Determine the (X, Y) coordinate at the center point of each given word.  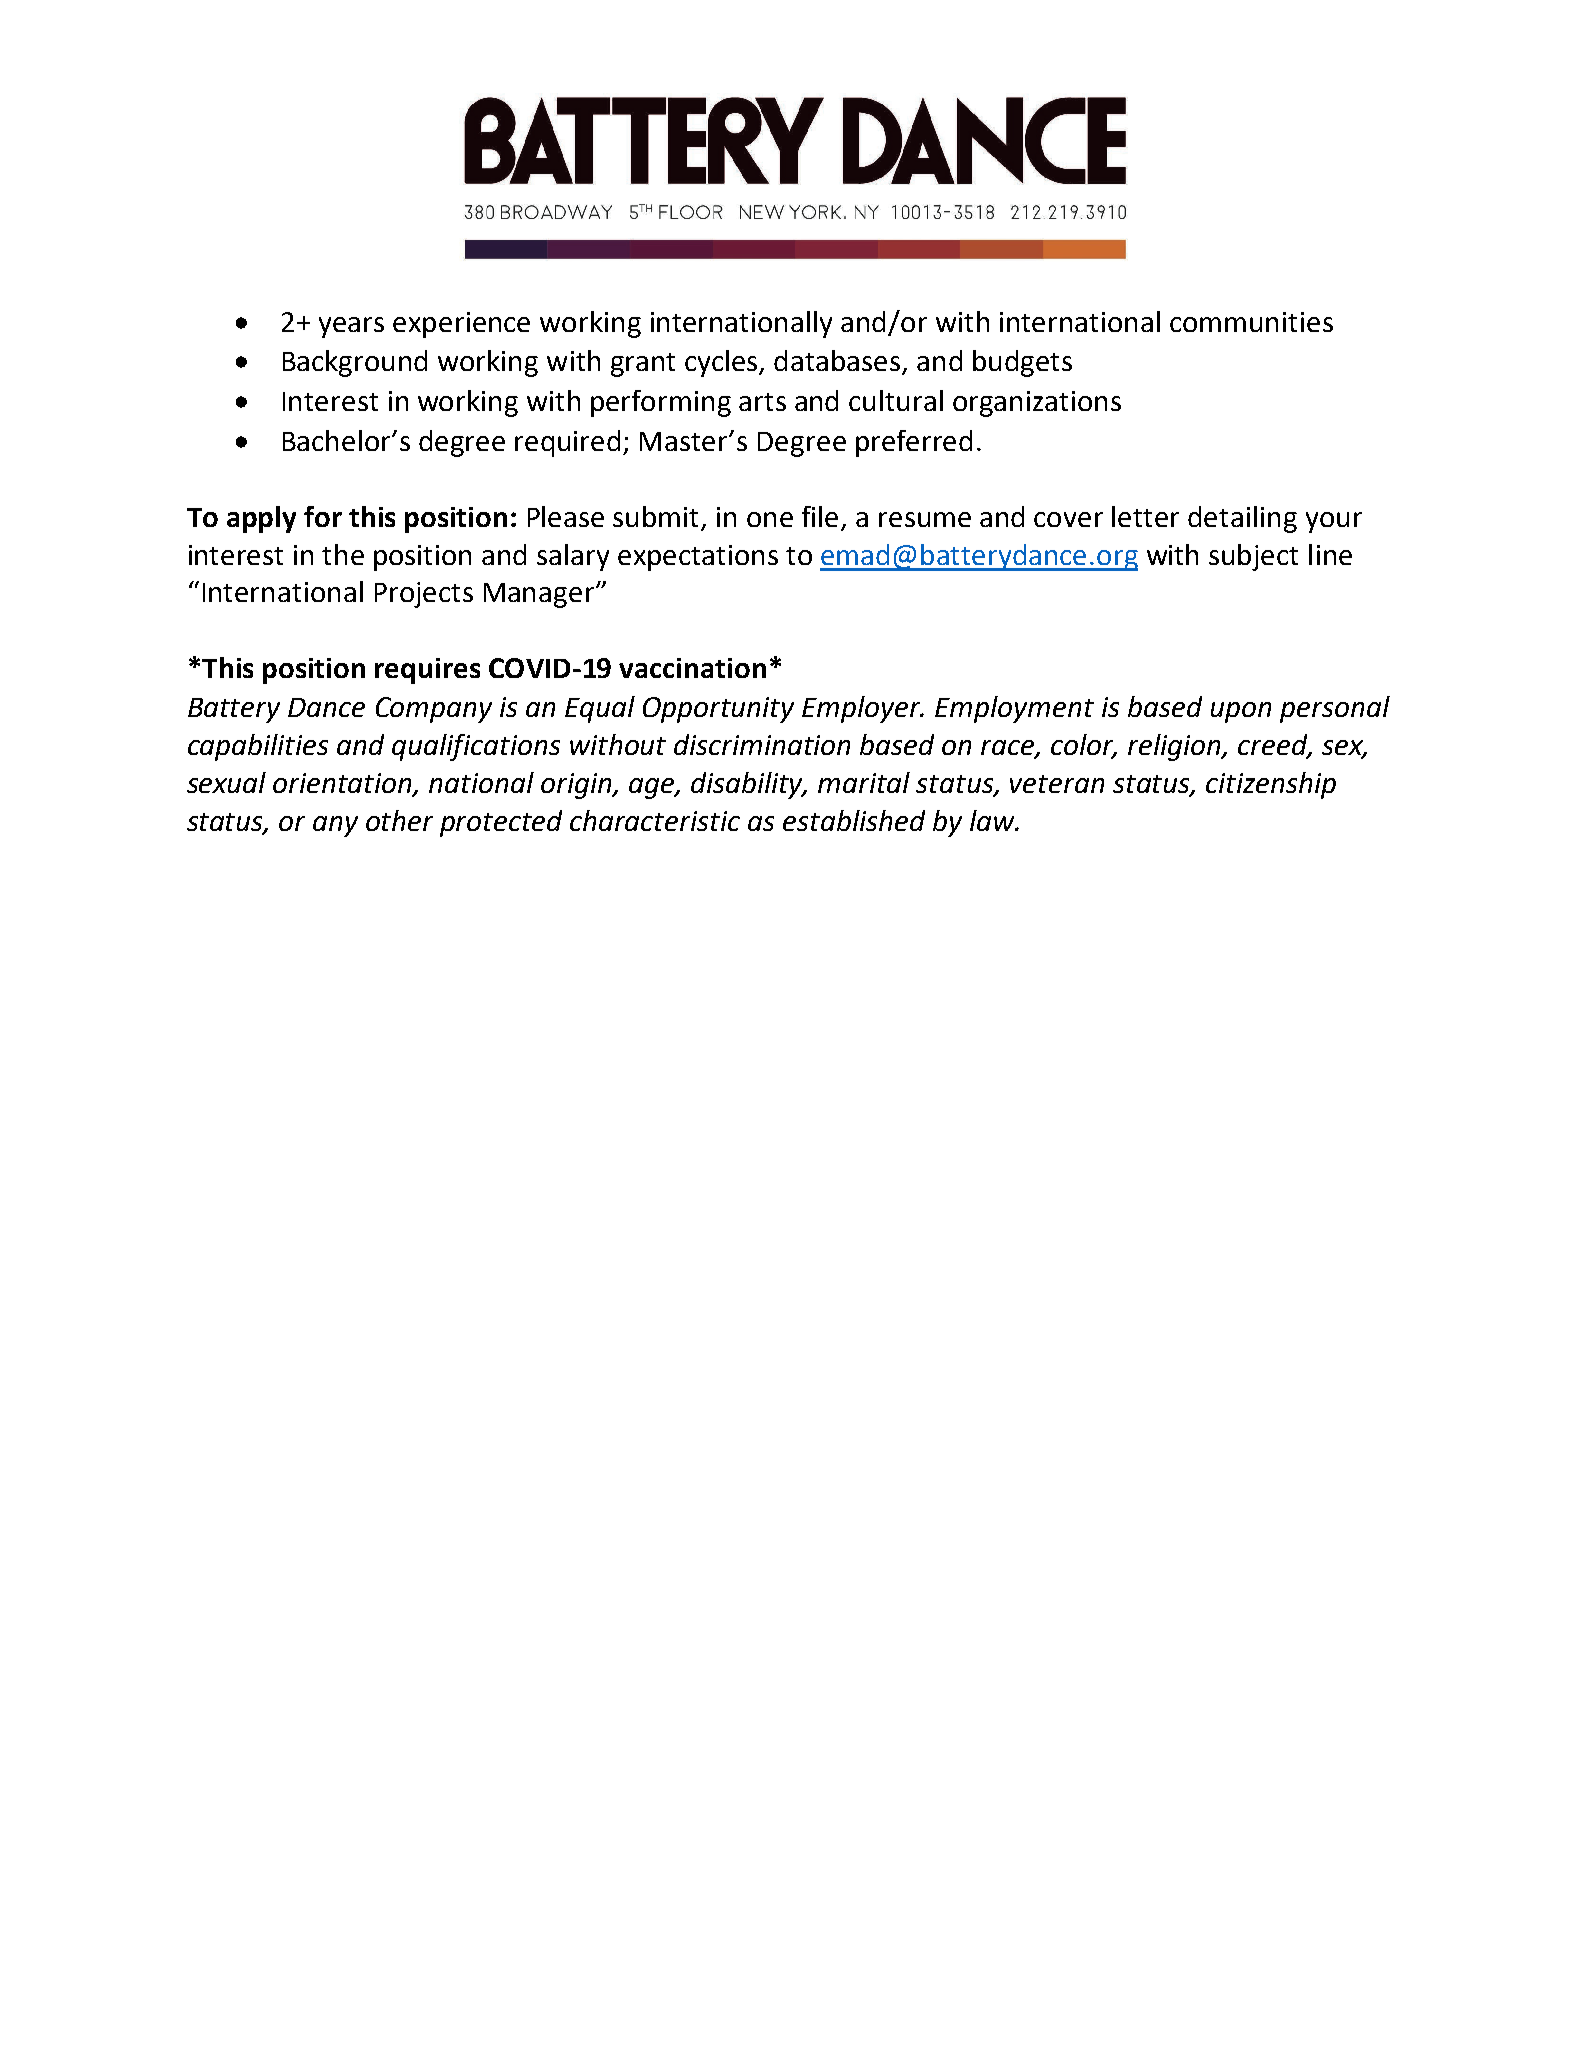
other (399, 820)
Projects (424, 595)
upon (1241, 712)
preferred (914, 443)
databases (838, 362)
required (567, 443)
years (351, 327)
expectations (698, 558)
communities (1251, 322)
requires (427, 671)
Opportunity (718, 710)
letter (1145, 516)
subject (1253, 557)
